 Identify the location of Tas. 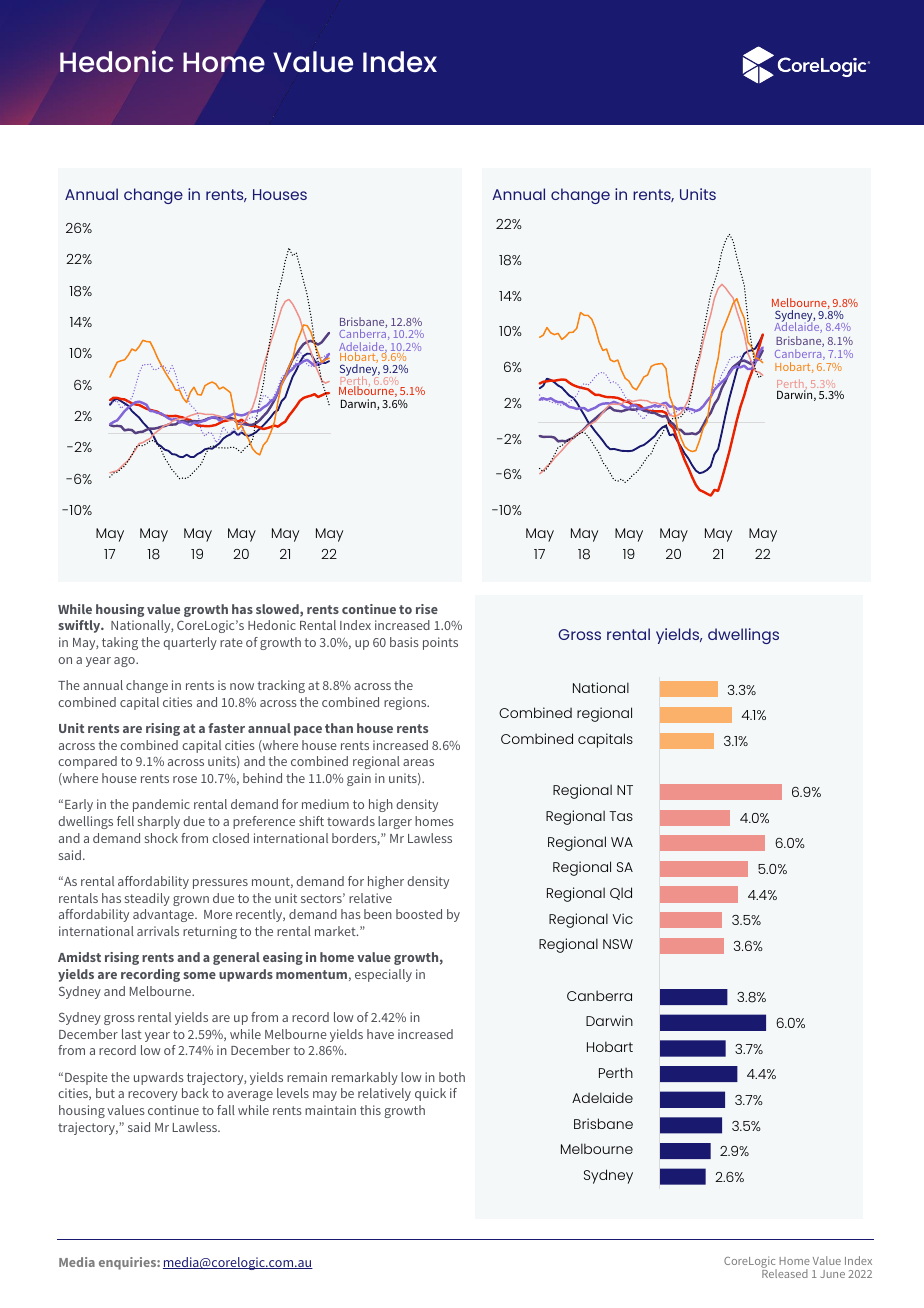
(621, 816).
